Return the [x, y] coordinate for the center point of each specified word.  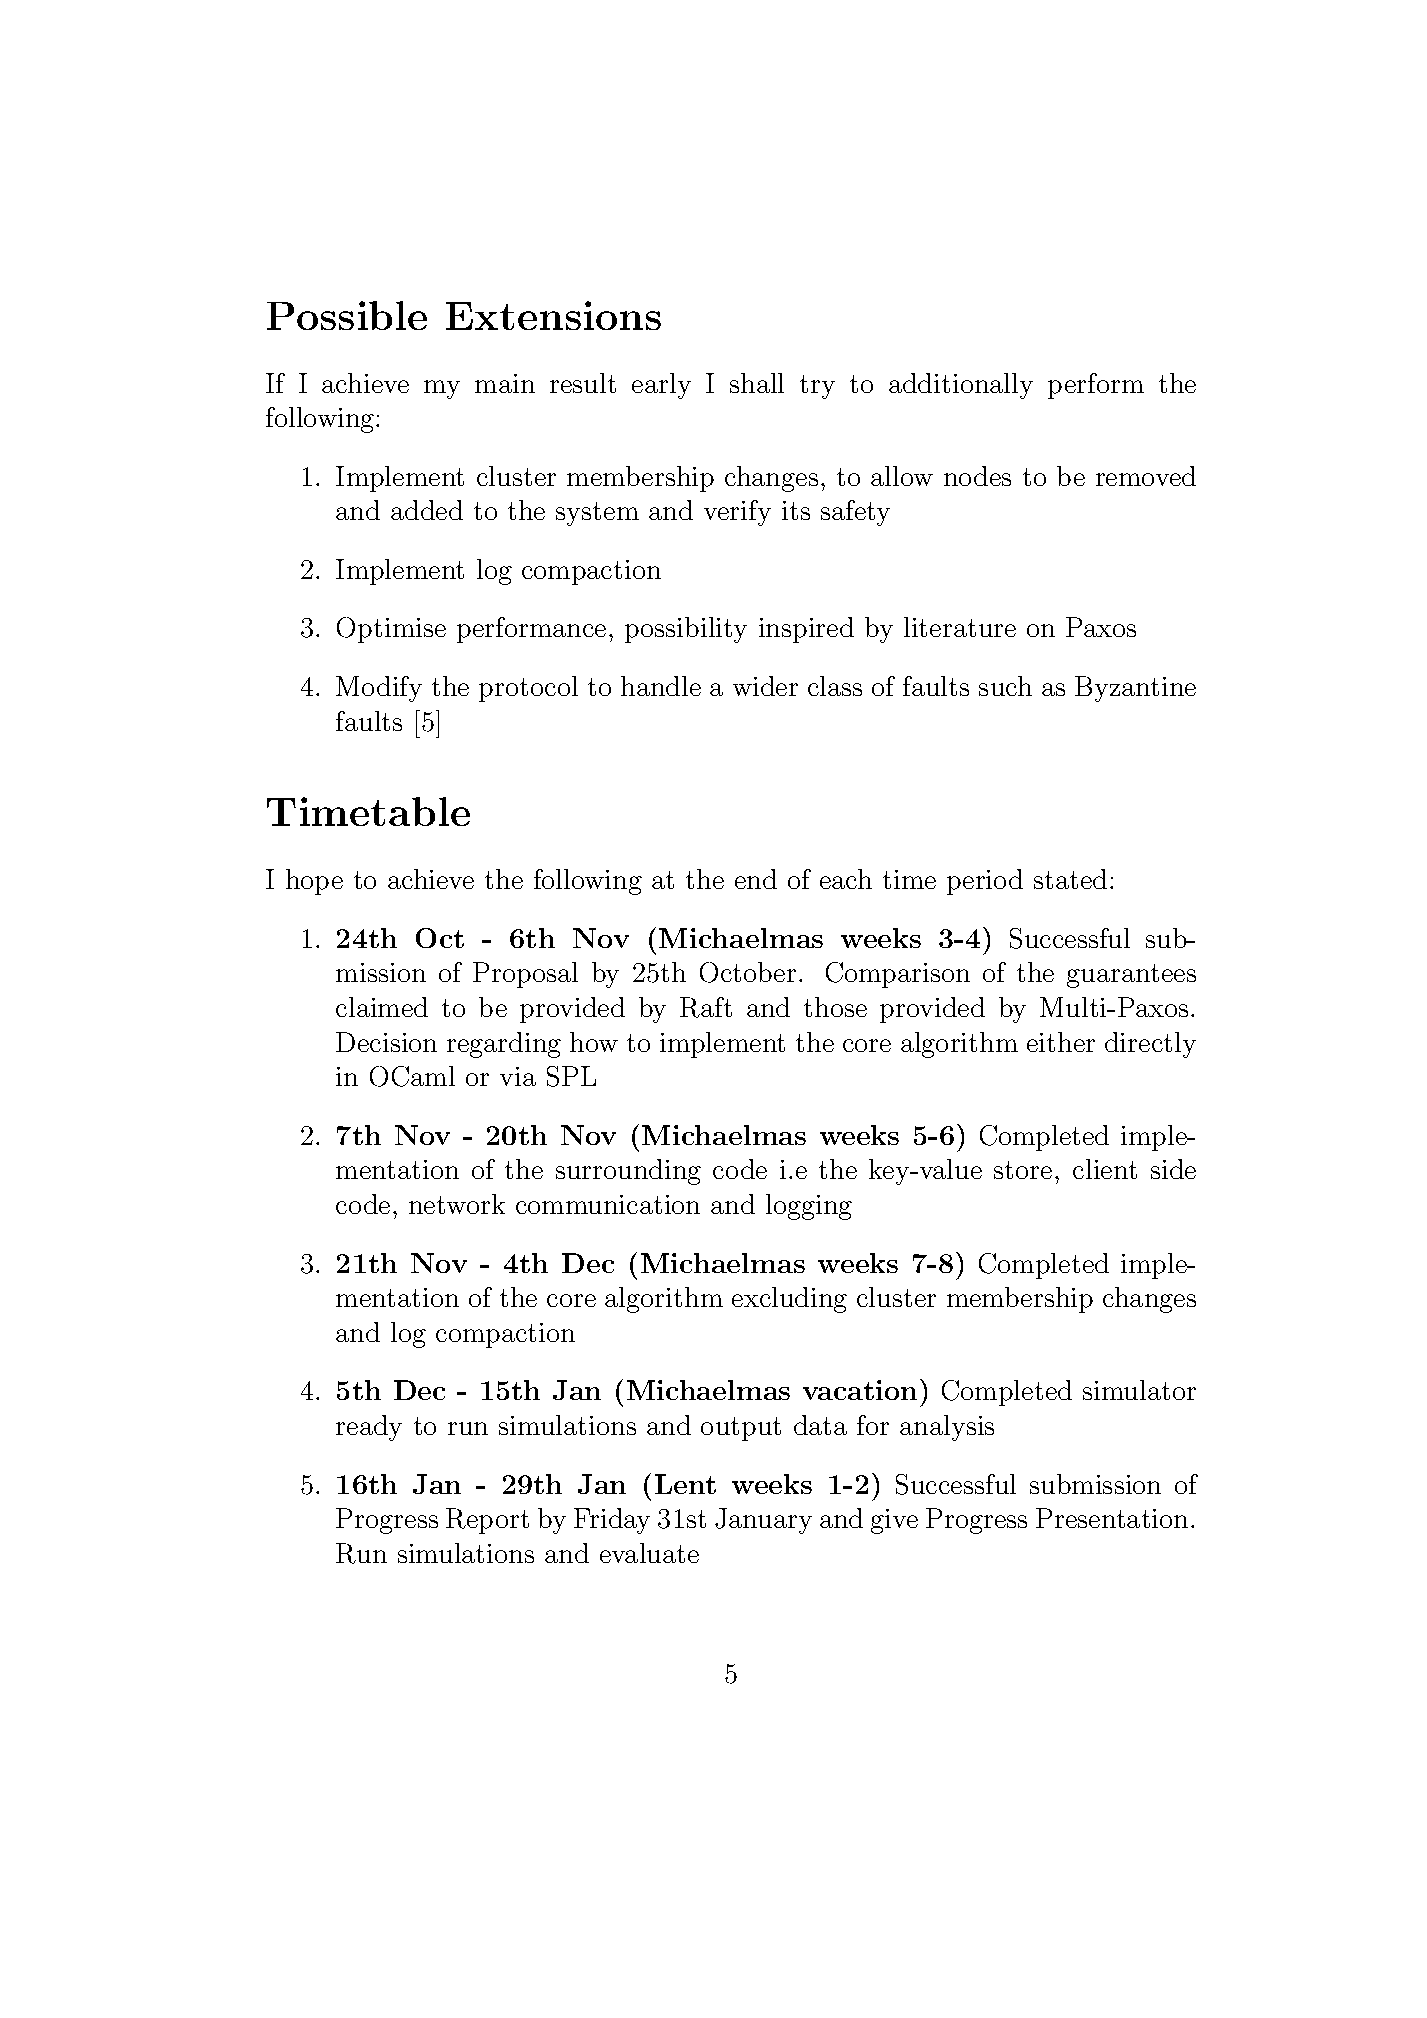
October [748, 972]
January [763, 1521]
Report [487, 1521]
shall [757, 383]
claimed [382, 1007]
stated [1070, 879]
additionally [961, 386]
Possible [347, 315]
